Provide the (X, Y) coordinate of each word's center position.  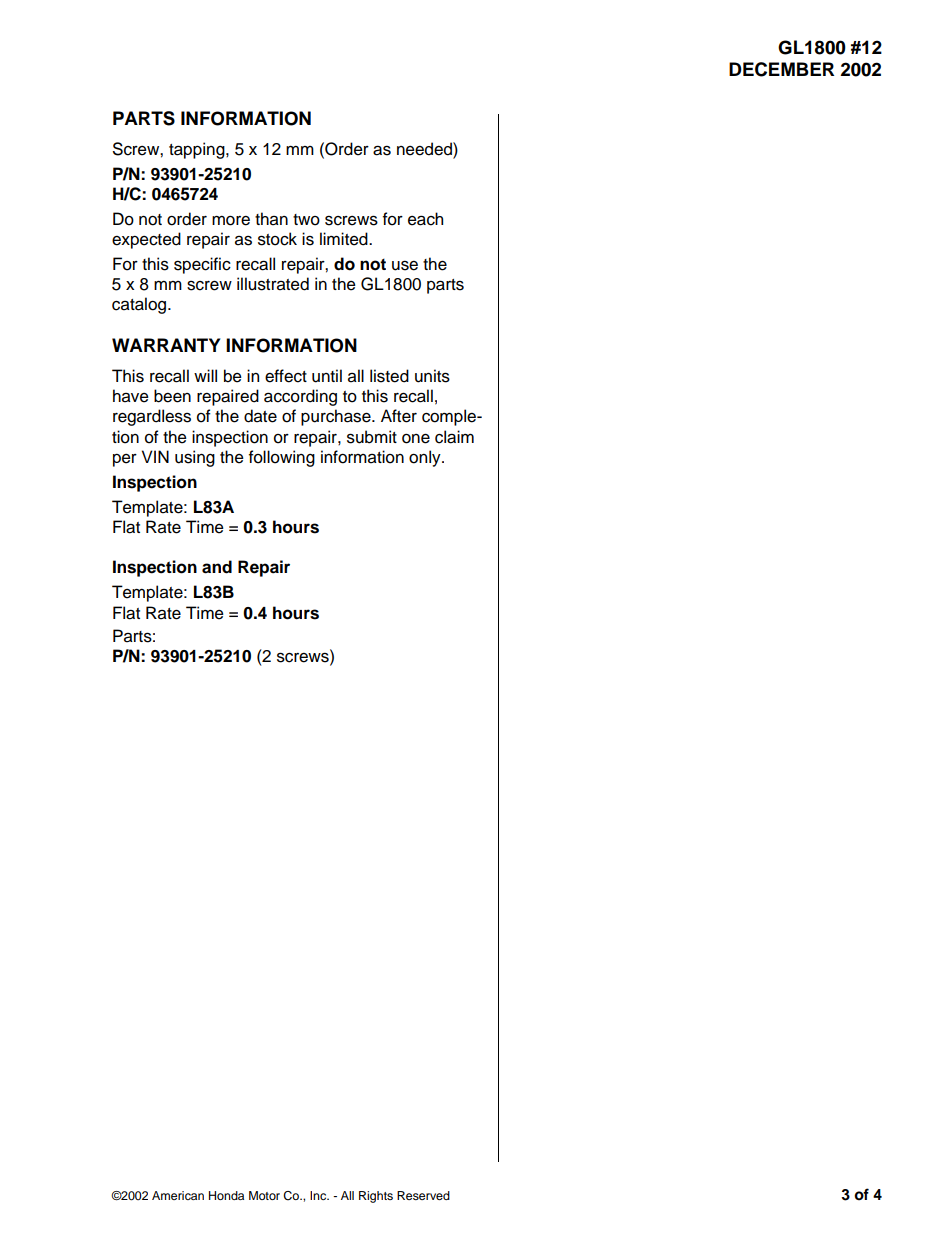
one (416, 438)
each (425, 219)
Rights (376, 1197)
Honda (226, 1195)
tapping (198, 150)
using (195, 458)
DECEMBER (781, 69)
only (426, 458)
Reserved (423, 1195)
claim (454, 437)
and (217, 567)
